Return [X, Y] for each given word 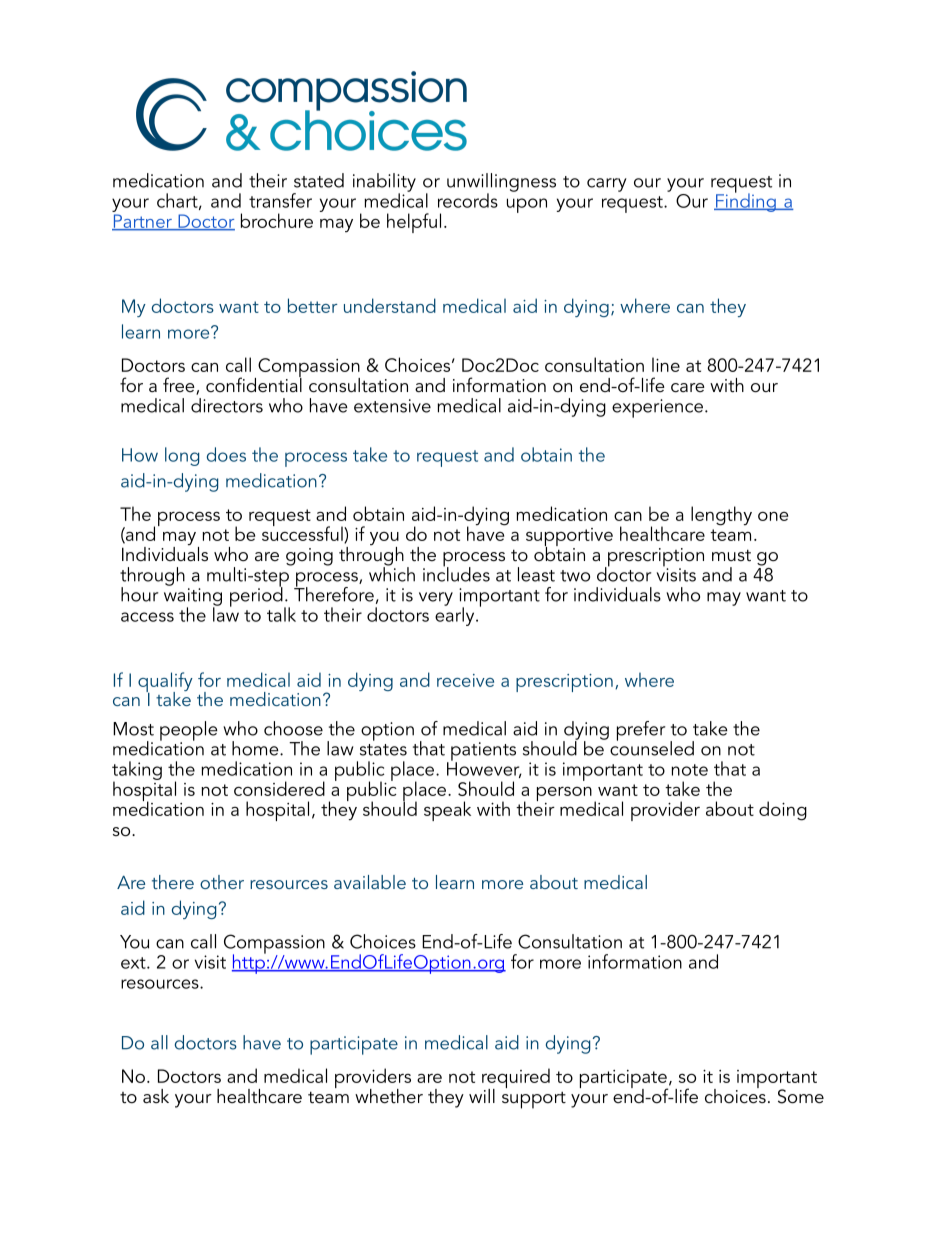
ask [156, 1096]
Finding [746, 201]
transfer [280, 200]
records [468, 200]
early [456, 615]
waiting [193, 598]
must [731, 555]
